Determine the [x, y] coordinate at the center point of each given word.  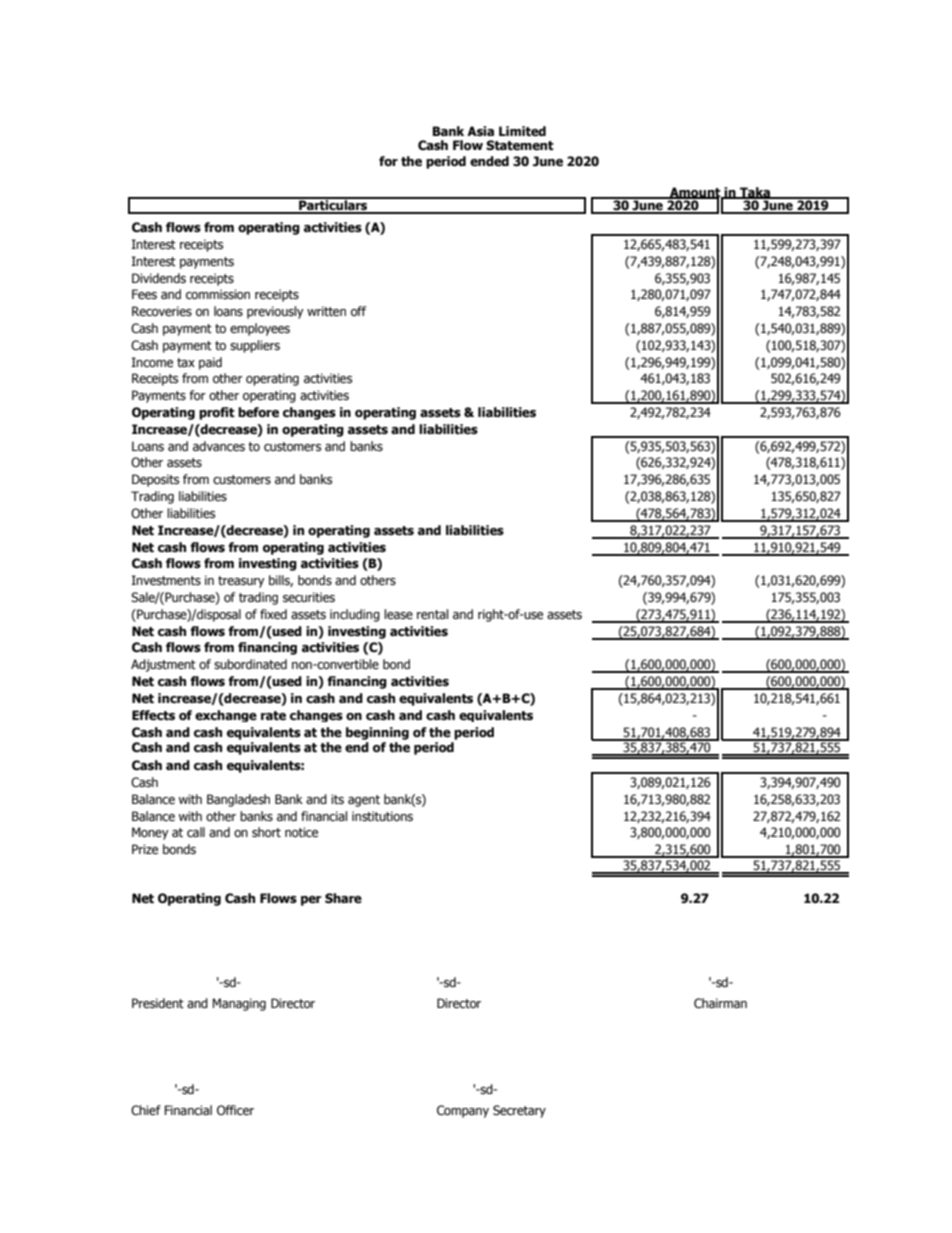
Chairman [720, 1003]
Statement [520, 145]
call [196, 832]
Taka [755, 193]
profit [217, 413]
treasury [241, 582]
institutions [382, 816]
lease [398, 614]
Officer [235, 1110]
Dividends [159, 278]
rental [432, 614]
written [326, 311]
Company [463, 1111]
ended [489, 161]
